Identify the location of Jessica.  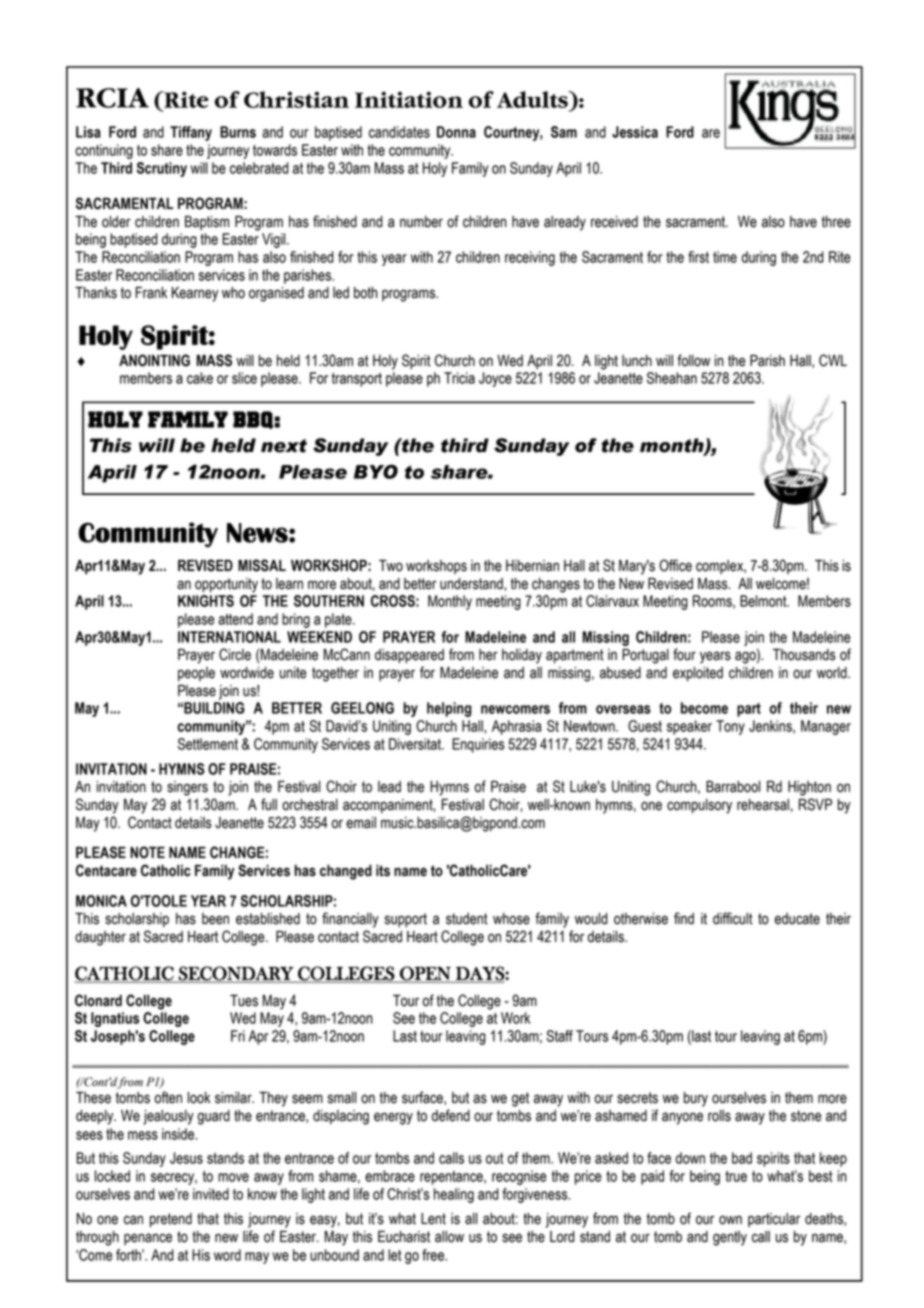
(635, 132).
